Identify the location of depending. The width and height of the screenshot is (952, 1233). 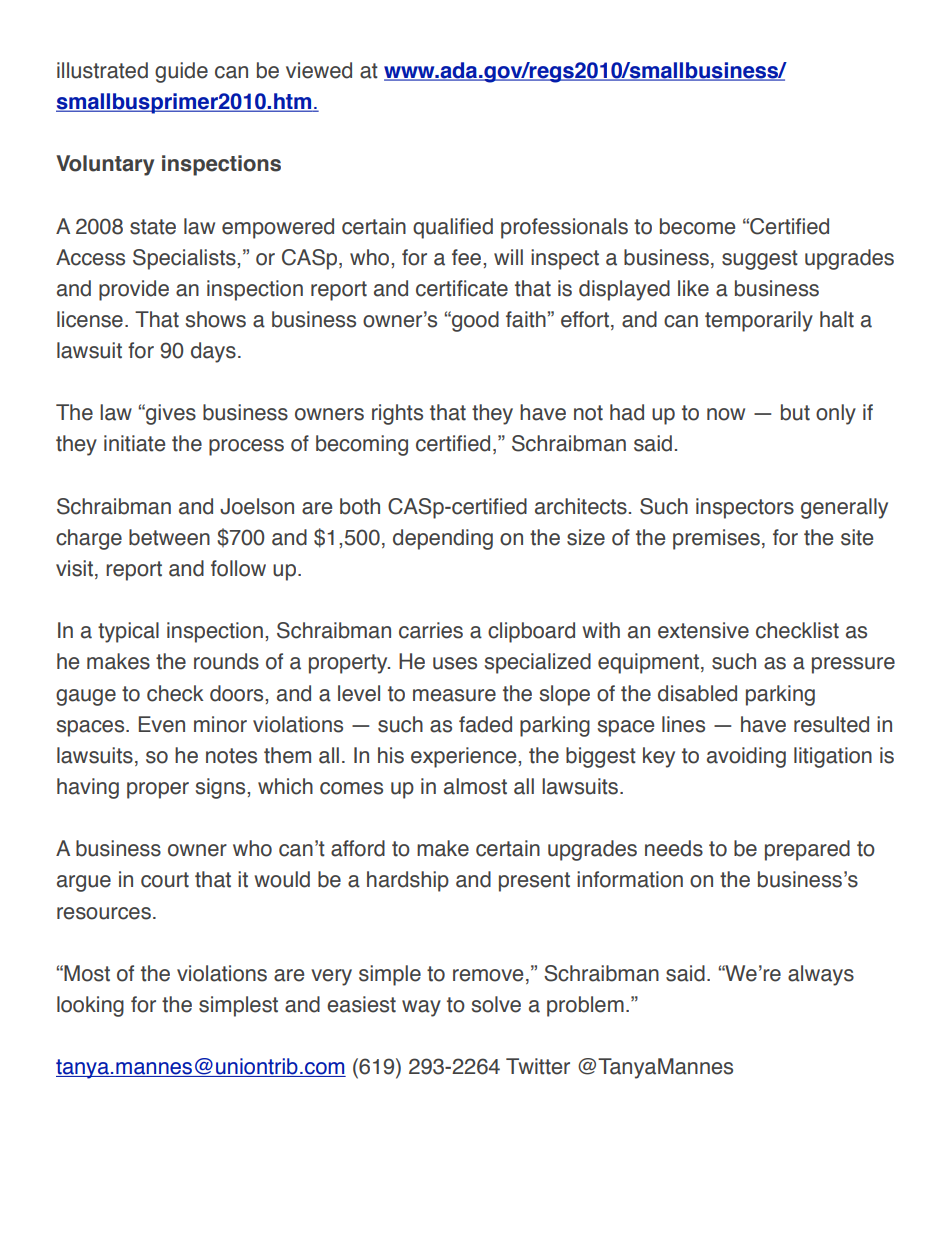
(443, 539).
